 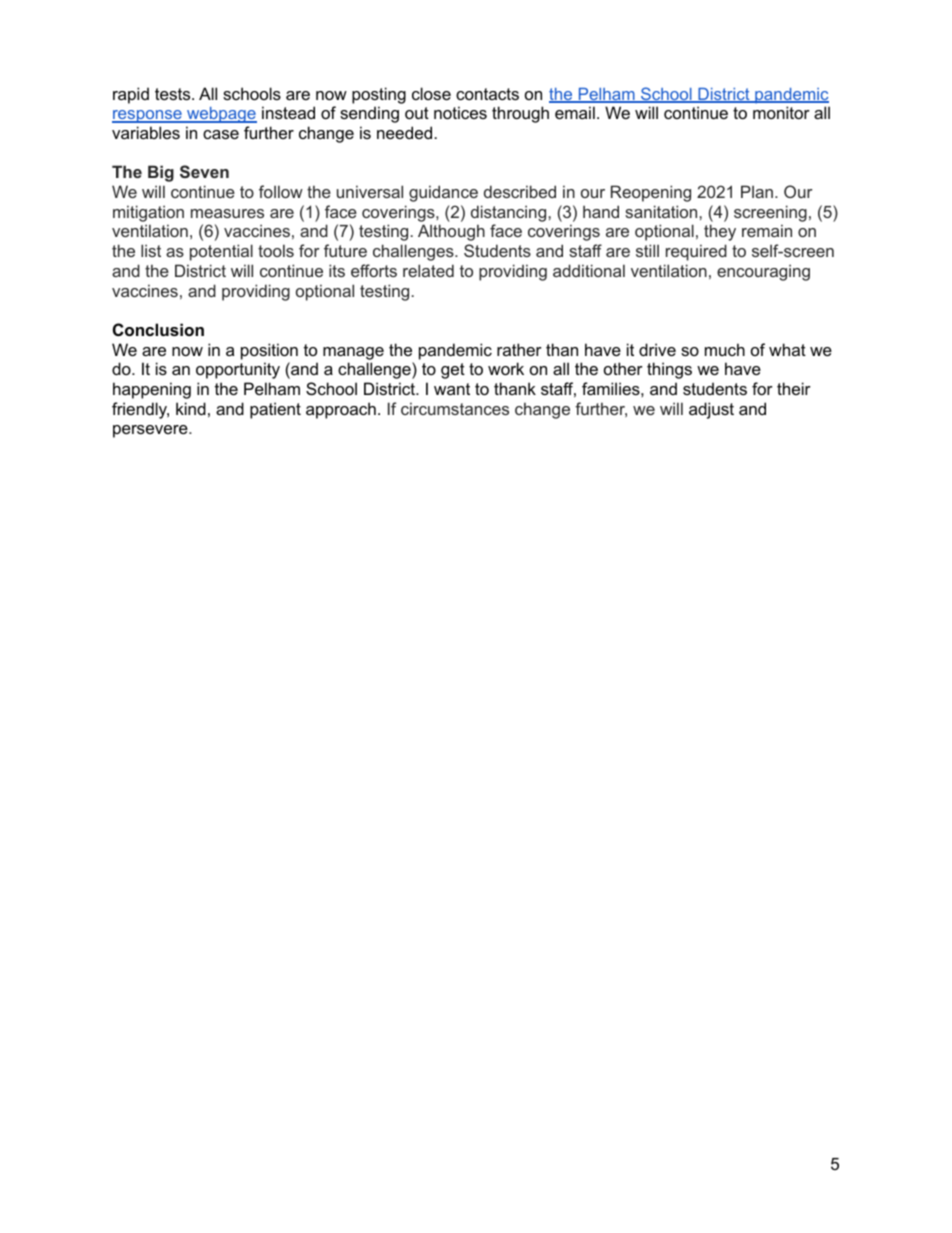 I want to click on Conclusion, so click(x=158, y=329).
